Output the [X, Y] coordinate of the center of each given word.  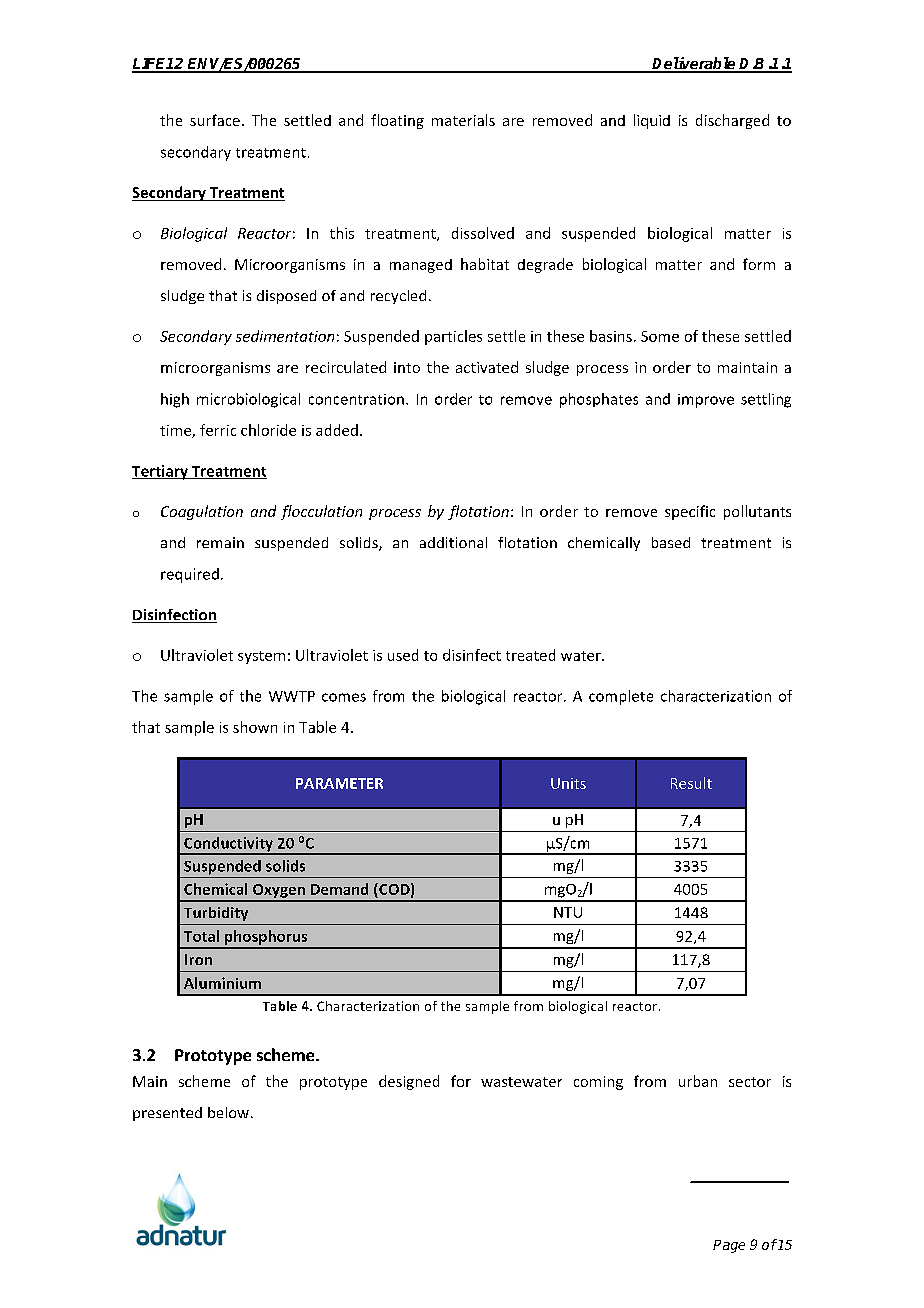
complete [621, 697]
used [403, 655]
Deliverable [694, 64]
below [228, 1112]
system [261, 657]
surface [215, 120]
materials [463, 120]
